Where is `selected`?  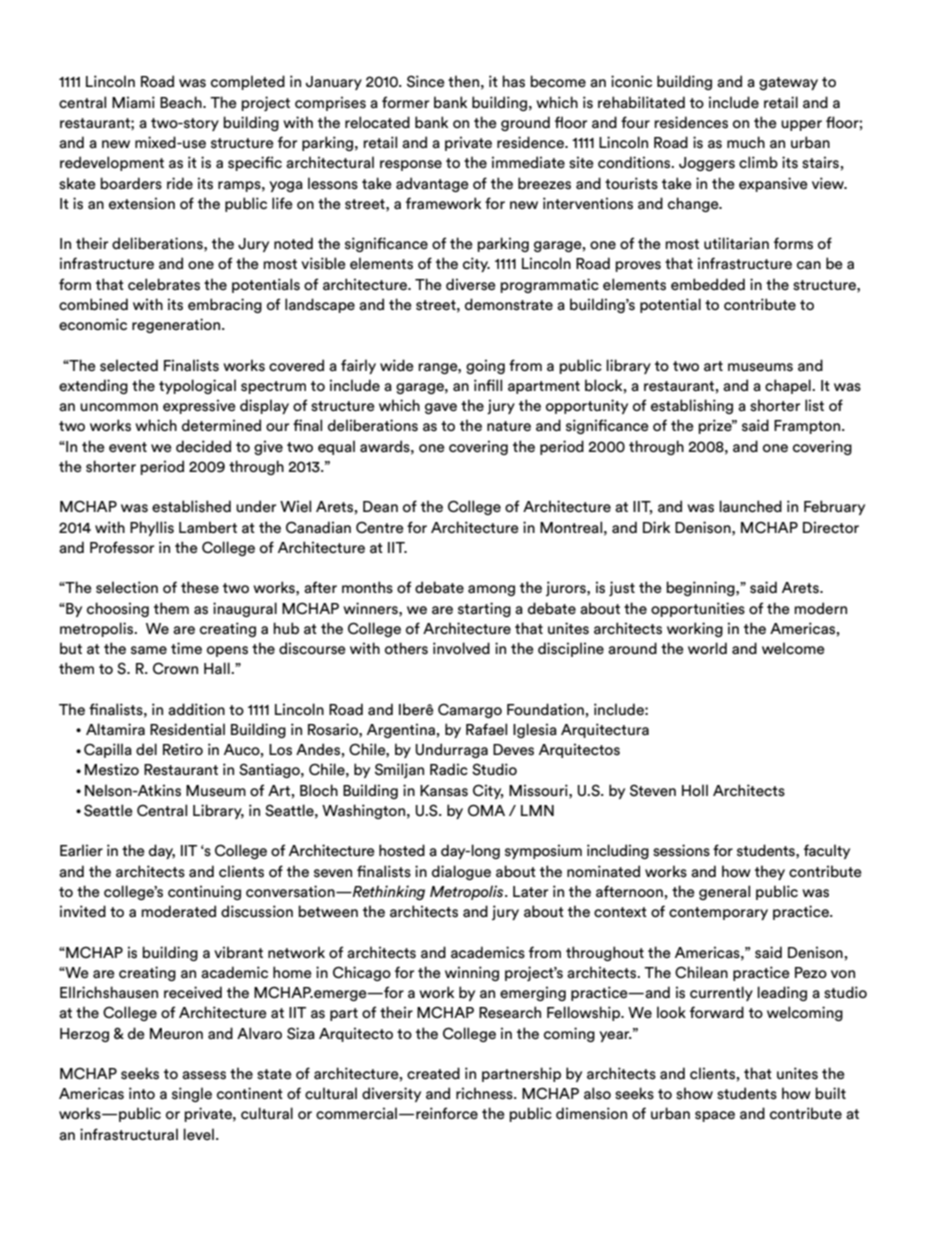 selected is located at coordinates (129, 365).
